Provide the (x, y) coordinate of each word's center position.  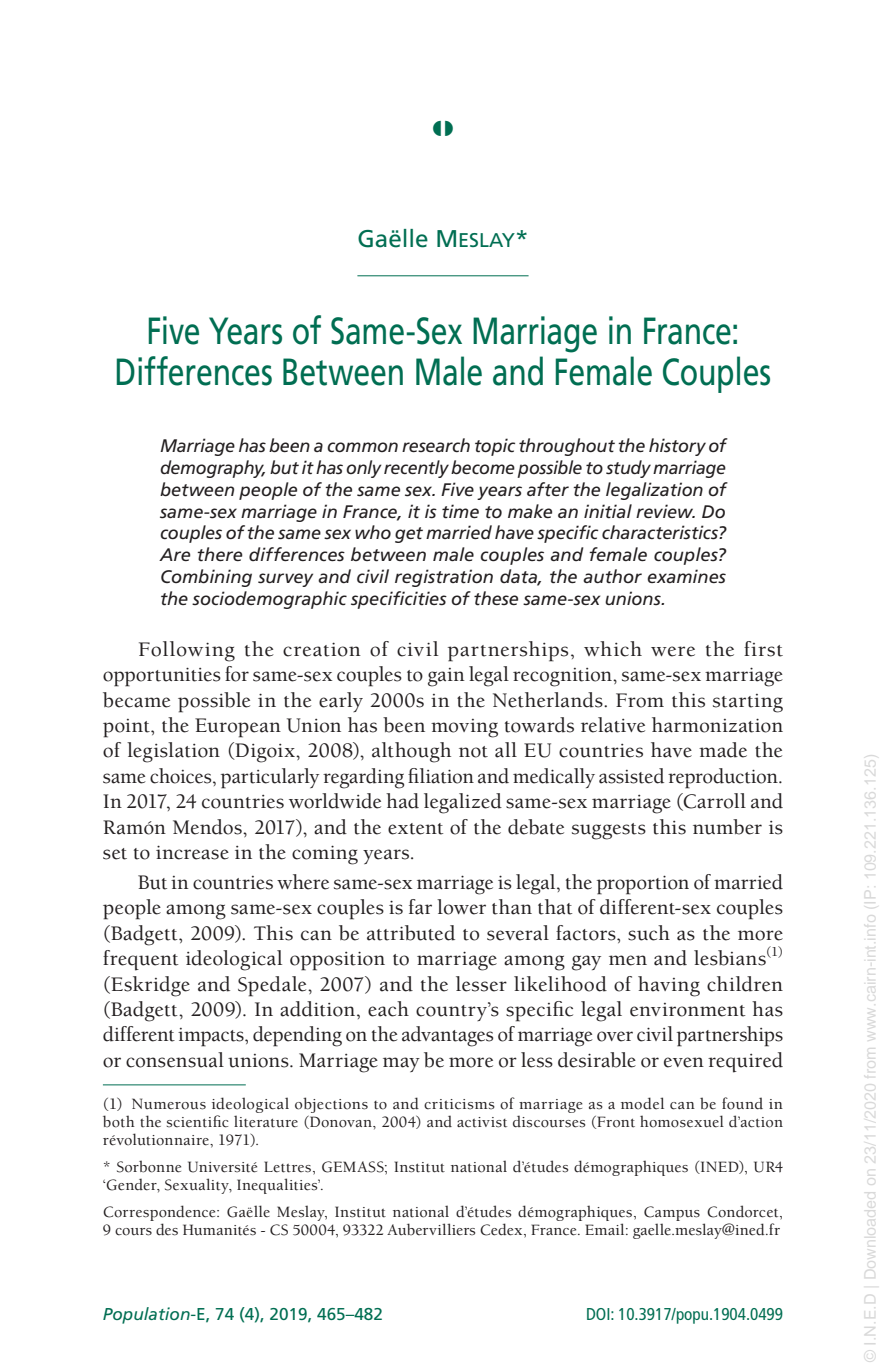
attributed (411, 933)
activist (482, 1122)
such (649, 933)
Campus (672, 1213)
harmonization (717, 725)
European (238, 728)
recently (416, 469)
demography (212, 469)
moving (464, 728)
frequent (141, 960)
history (677, 447)
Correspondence (160, 1213)
